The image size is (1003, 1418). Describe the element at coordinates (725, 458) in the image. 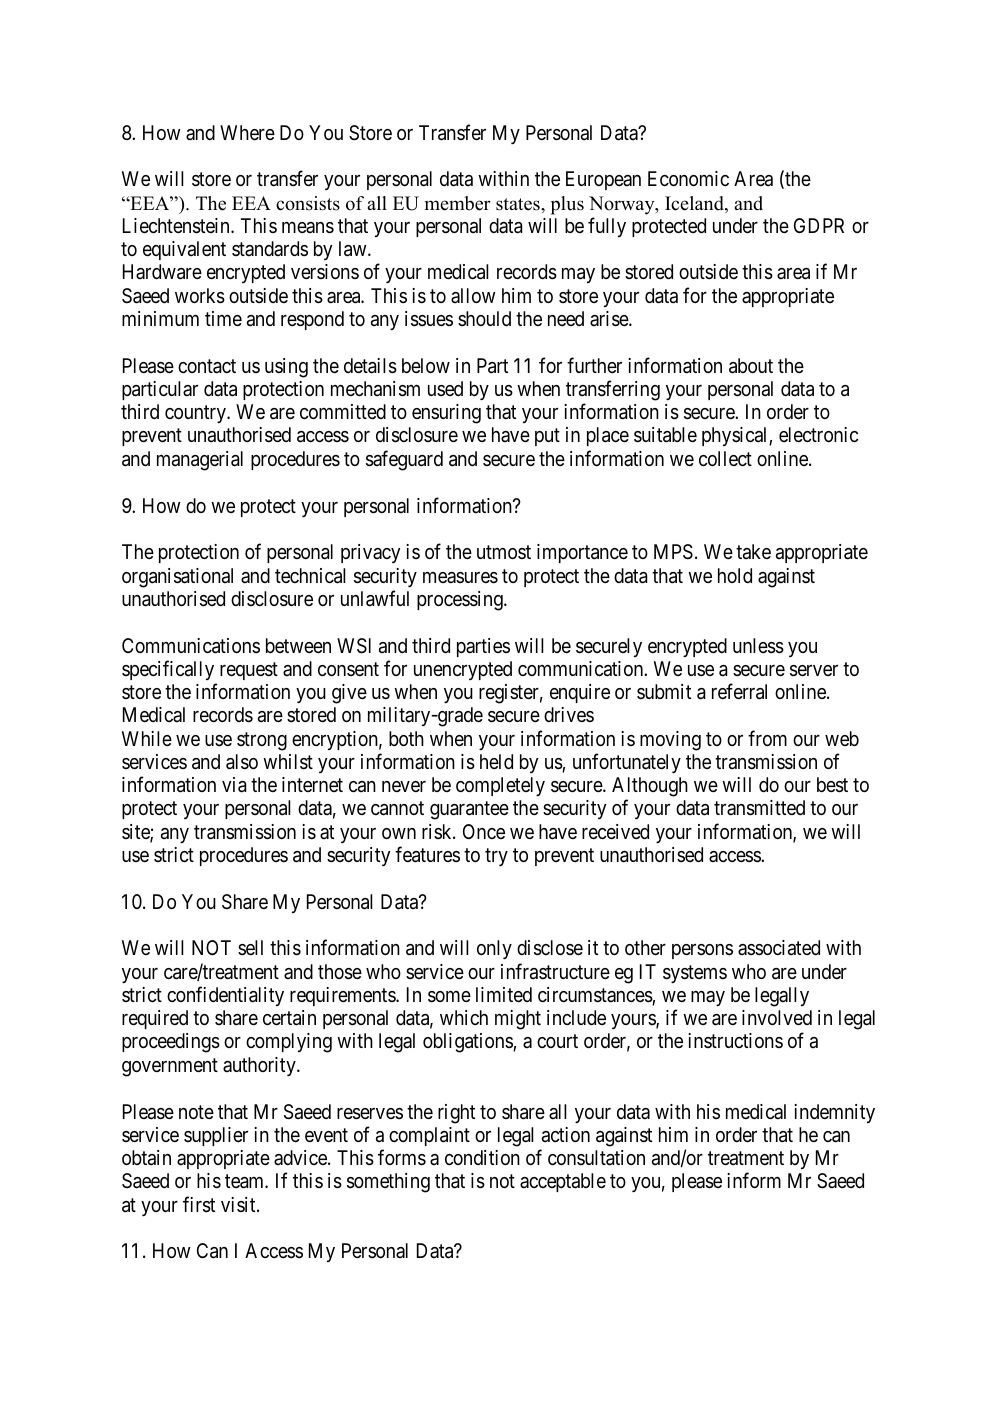

I see `collect` at that location.
